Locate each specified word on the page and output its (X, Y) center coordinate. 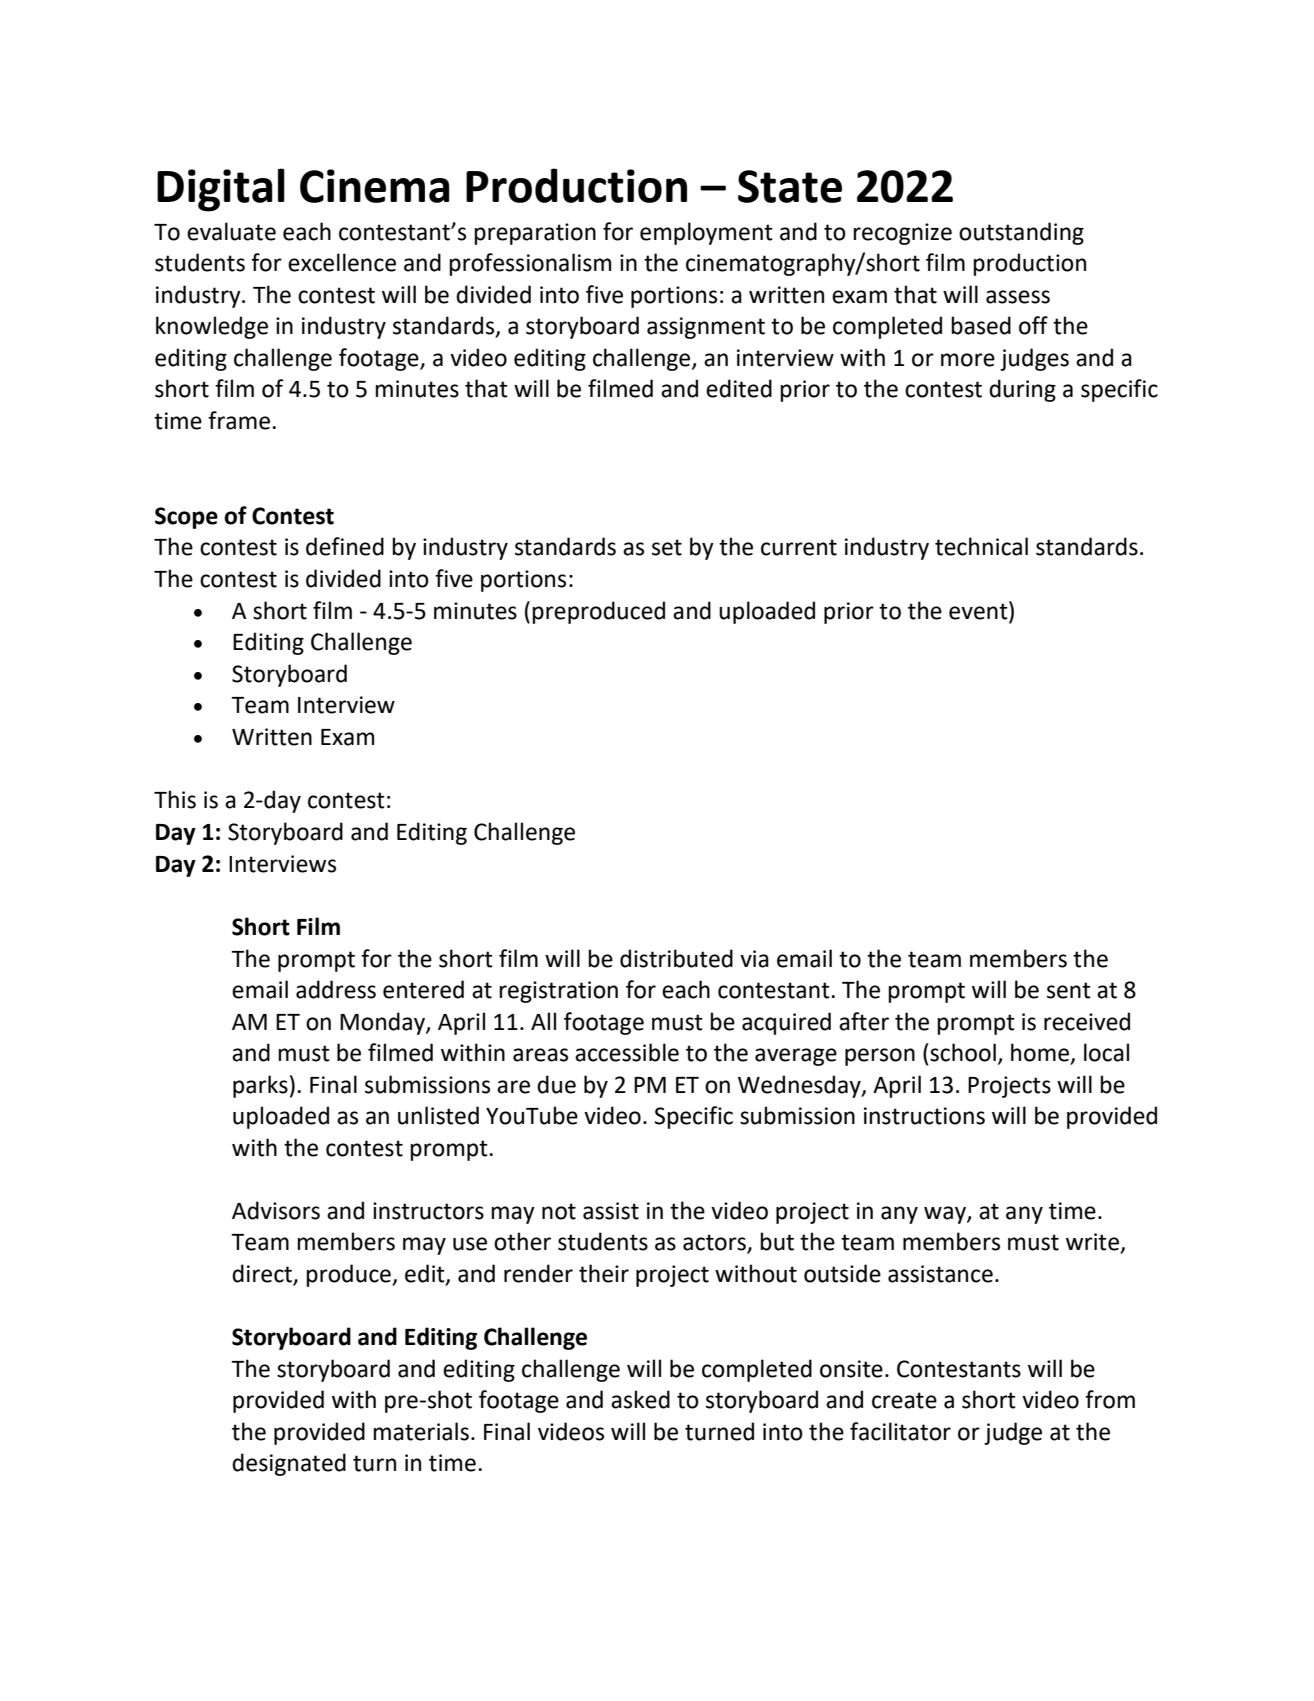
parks (260, 1086)
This (175, 799)
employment (706, 233)
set (667, 547)
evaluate (231, 231)
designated (289, 1464)
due (556, 1084)
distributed (676, 958)
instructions (924, 1116)
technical (981, 546)
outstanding (1021, 233)
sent (1069, 990)
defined (345, 546)
